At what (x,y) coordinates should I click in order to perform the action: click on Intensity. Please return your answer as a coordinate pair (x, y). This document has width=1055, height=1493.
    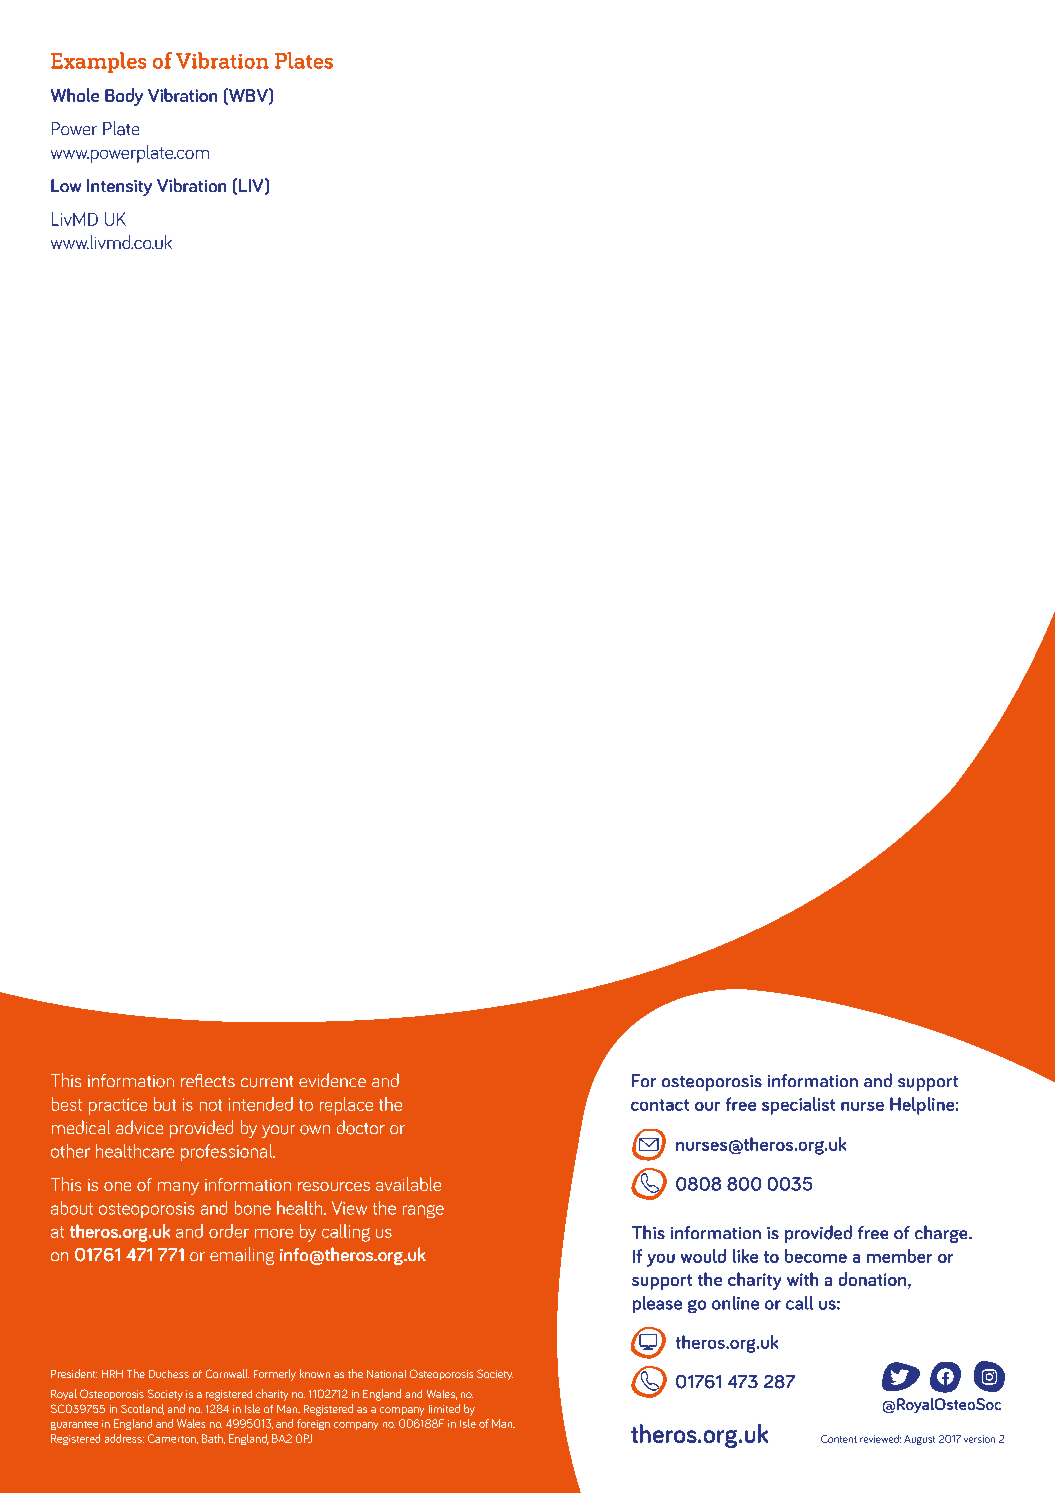
    Looking at the image, I should click on (119, 187).
